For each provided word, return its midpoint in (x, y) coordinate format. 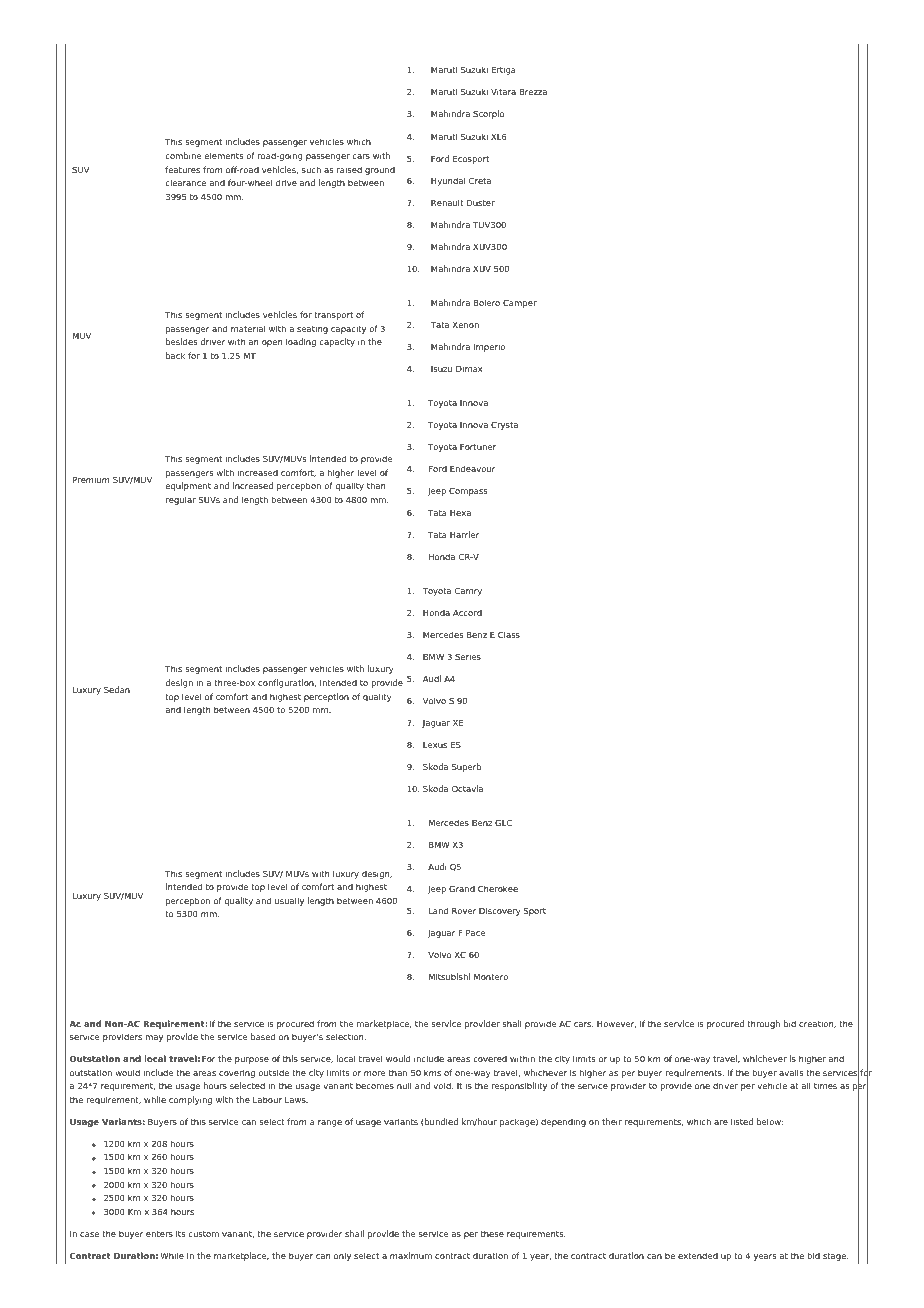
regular (181, 500)
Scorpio (488, 114)
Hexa (460, 513)
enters (159, 1234)
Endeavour (472, 468)
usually (289, 901)
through (763, 1024)
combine (183, 155)
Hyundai (448, 181)
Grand (462, 888)
